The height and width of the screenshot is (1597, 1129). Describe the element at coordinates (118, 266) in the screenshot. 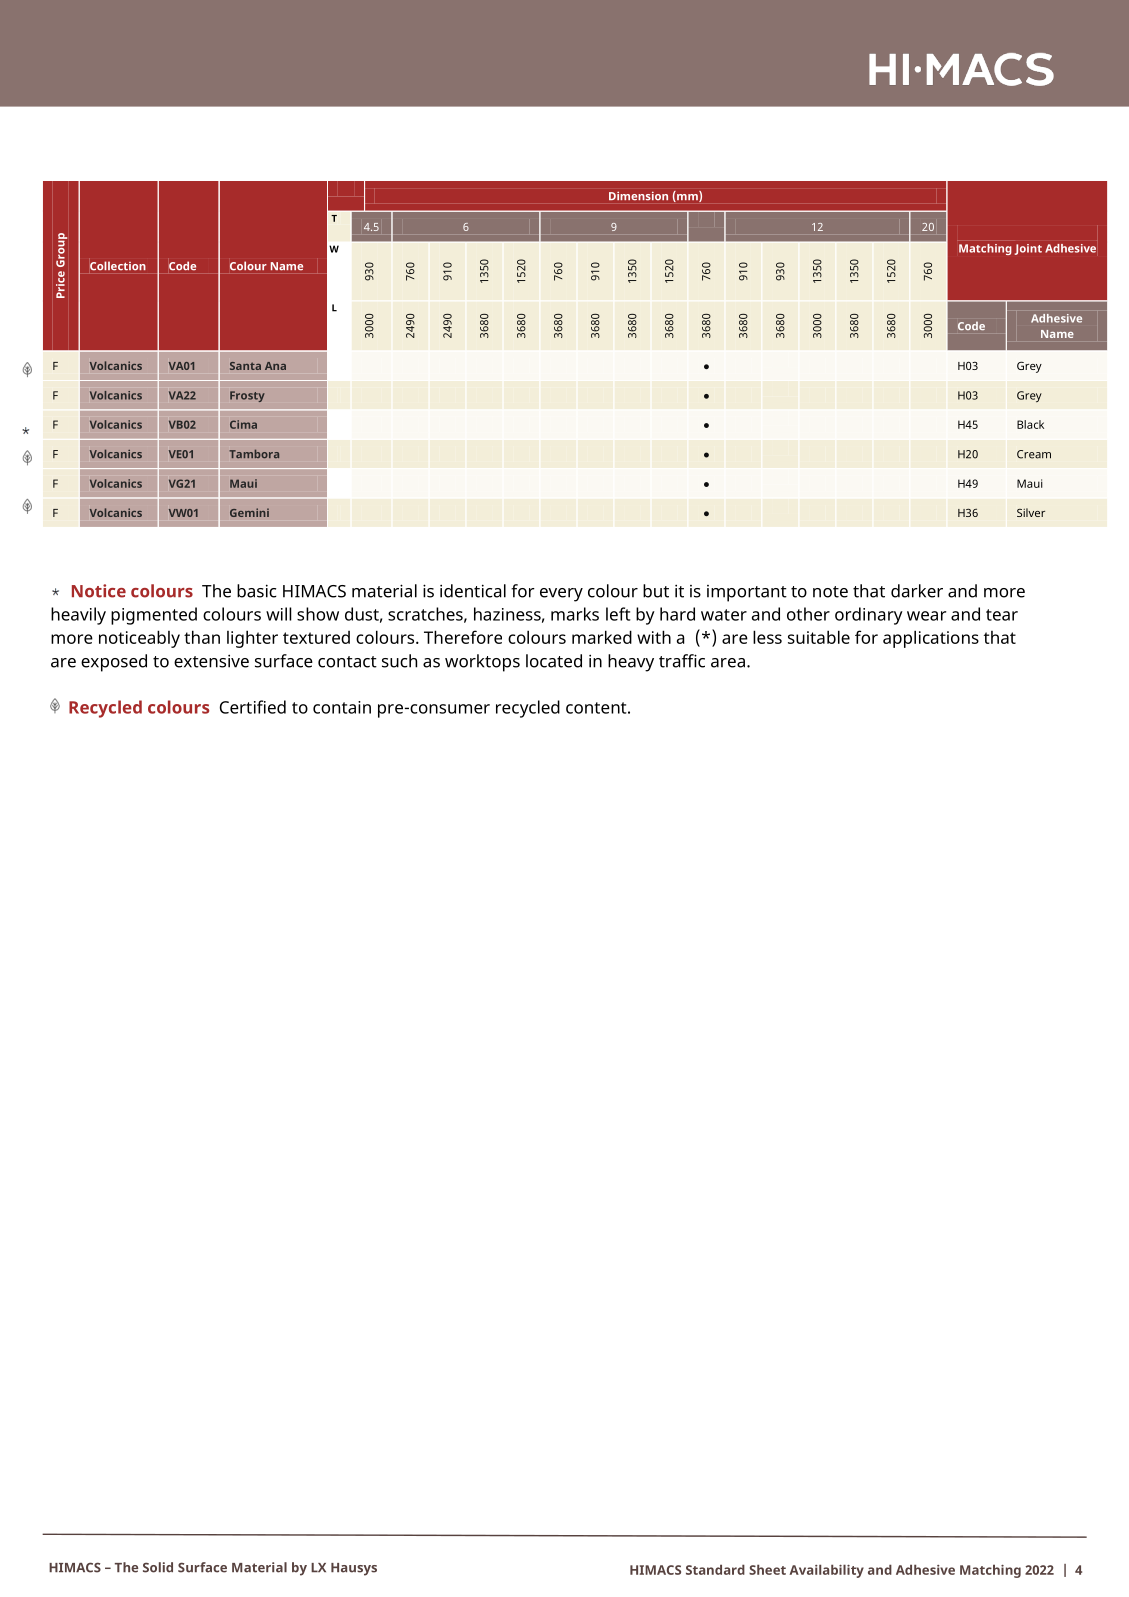

I see `Collection` at that location.
